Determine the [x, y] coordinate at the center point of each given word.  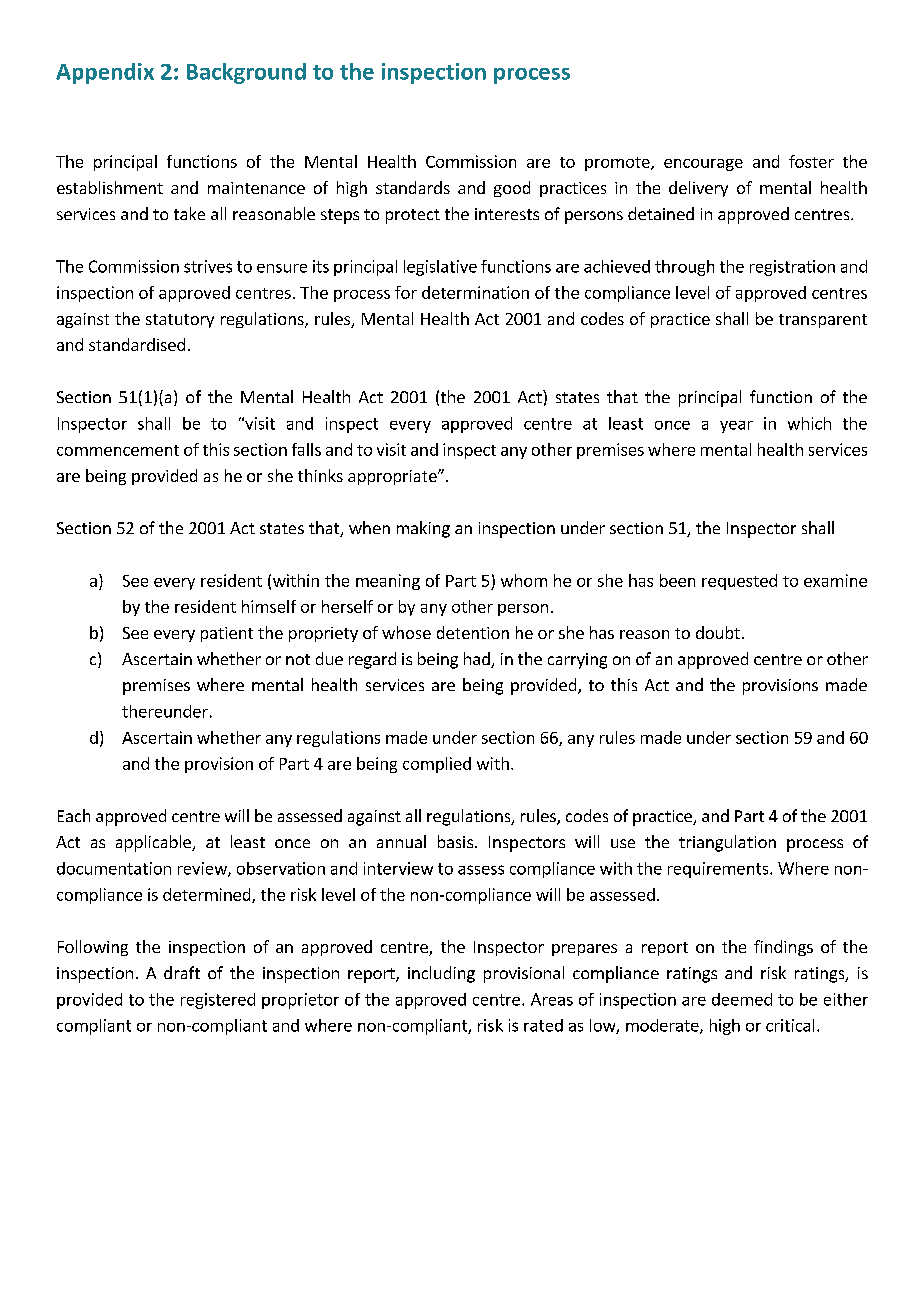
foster [811, 161]
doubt [718, 632]
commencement [118, 450]
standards [413, 187]
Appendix [105, 73]
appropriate [393, 477]
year [736, 427]
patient [227, 634]
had [478, 660]
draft [182, 972]
